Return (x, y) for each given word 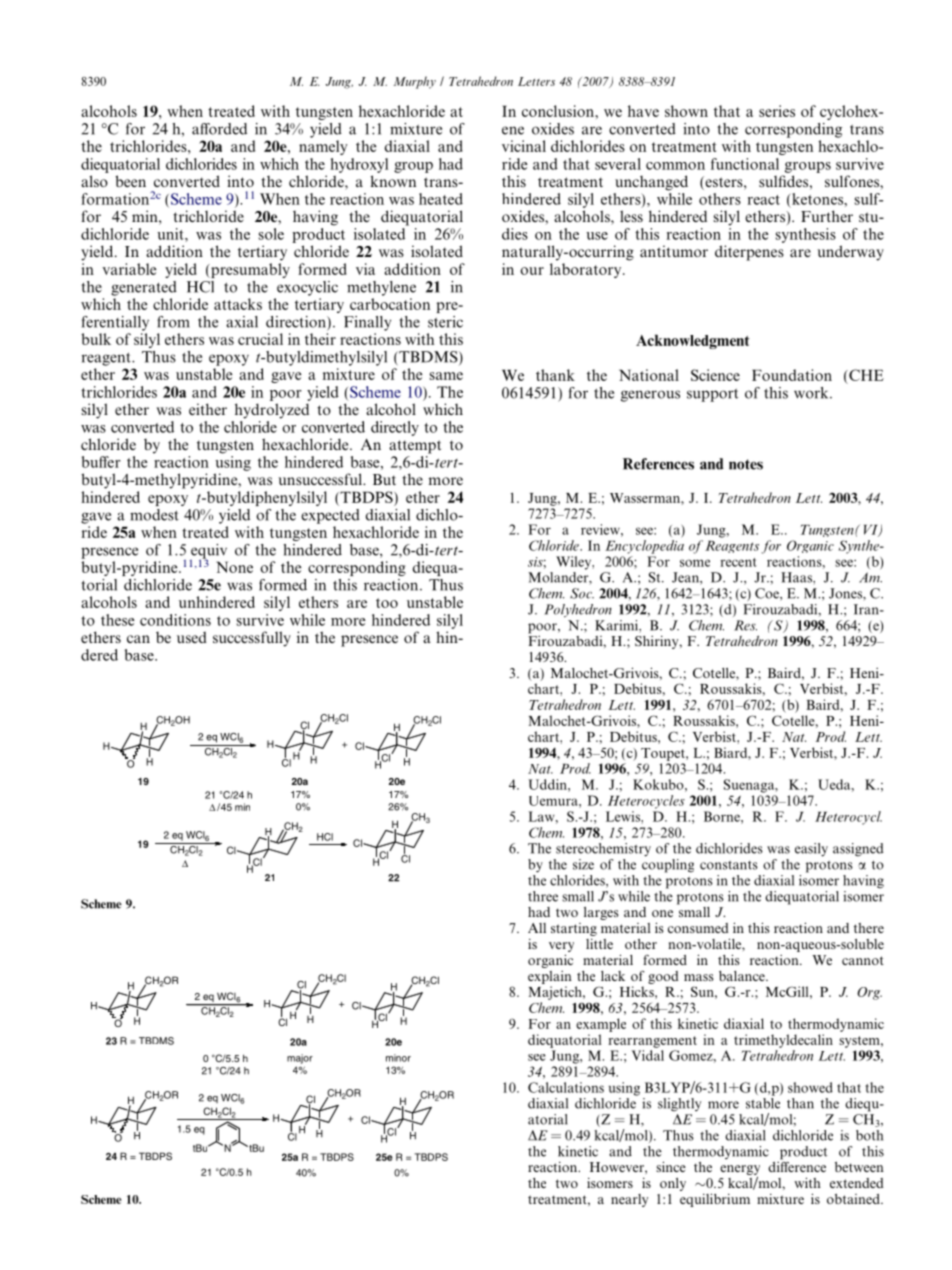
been (130, 181)
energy (740, 1171)
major (300, 1059)
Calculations (566, 1087)
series (777, 111)
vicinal (524, 146)
